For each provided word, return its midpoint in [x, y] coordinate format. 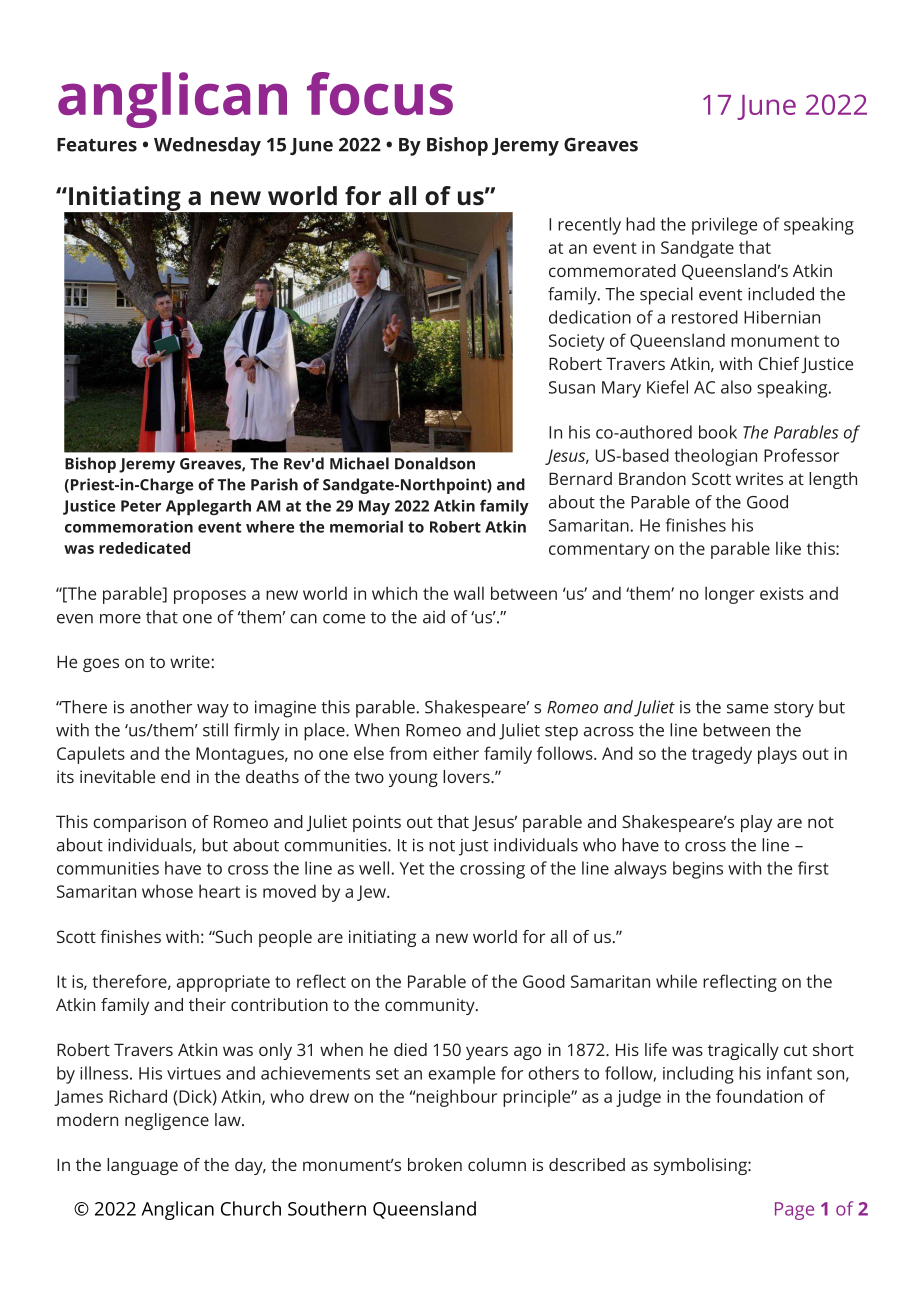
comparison [139, 823]
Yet [411, 868]
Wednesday [207, 146]
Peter [141, 506]
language [142, 1166]
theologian [715, 457]
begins [698, 870]
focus [380, 93]
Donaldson [435, 463]
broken [435, 1164]
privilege [724, 226]
